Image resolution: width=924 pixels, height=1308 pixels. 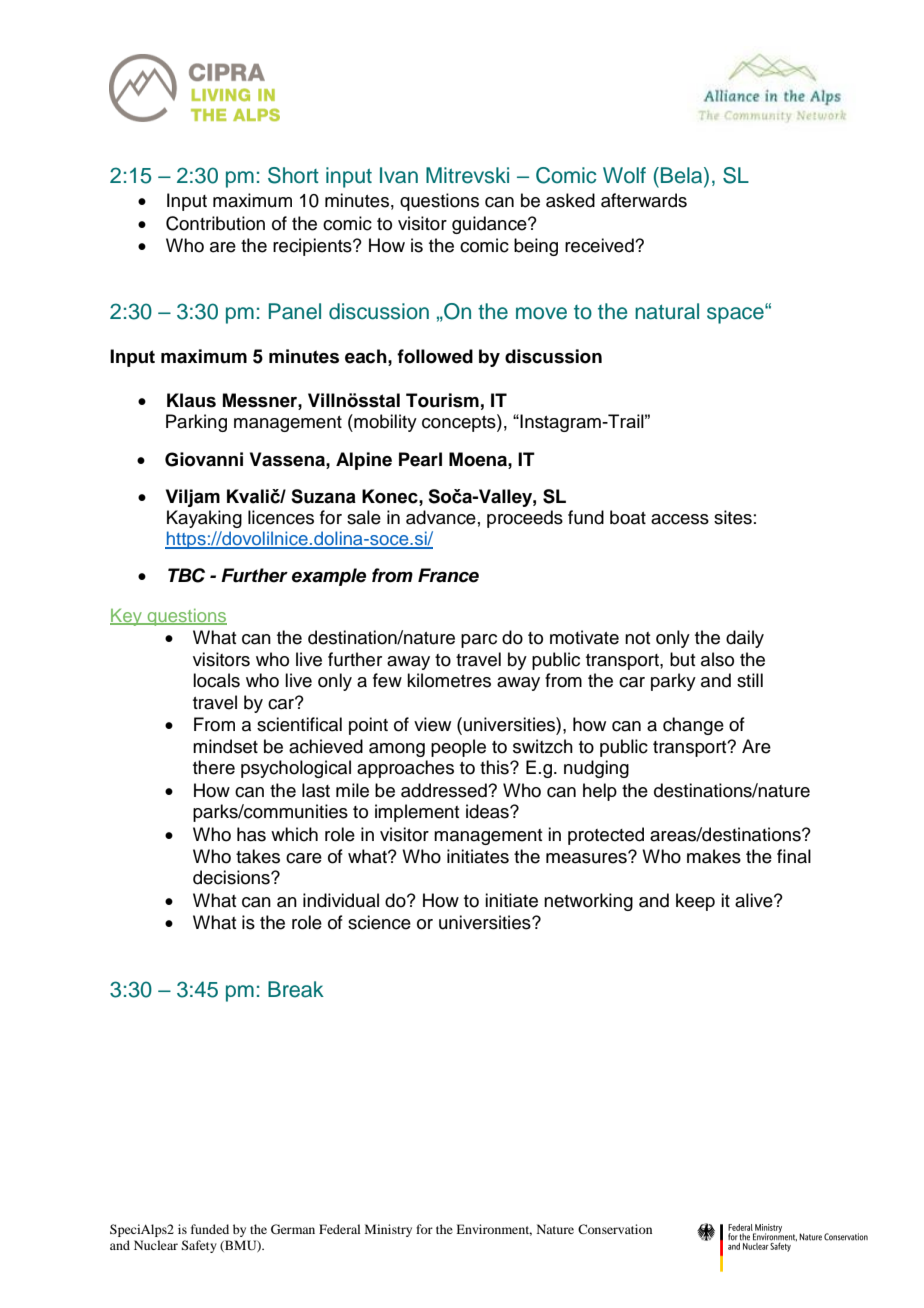 I want to click on Break, so click(x=296, y=989).
